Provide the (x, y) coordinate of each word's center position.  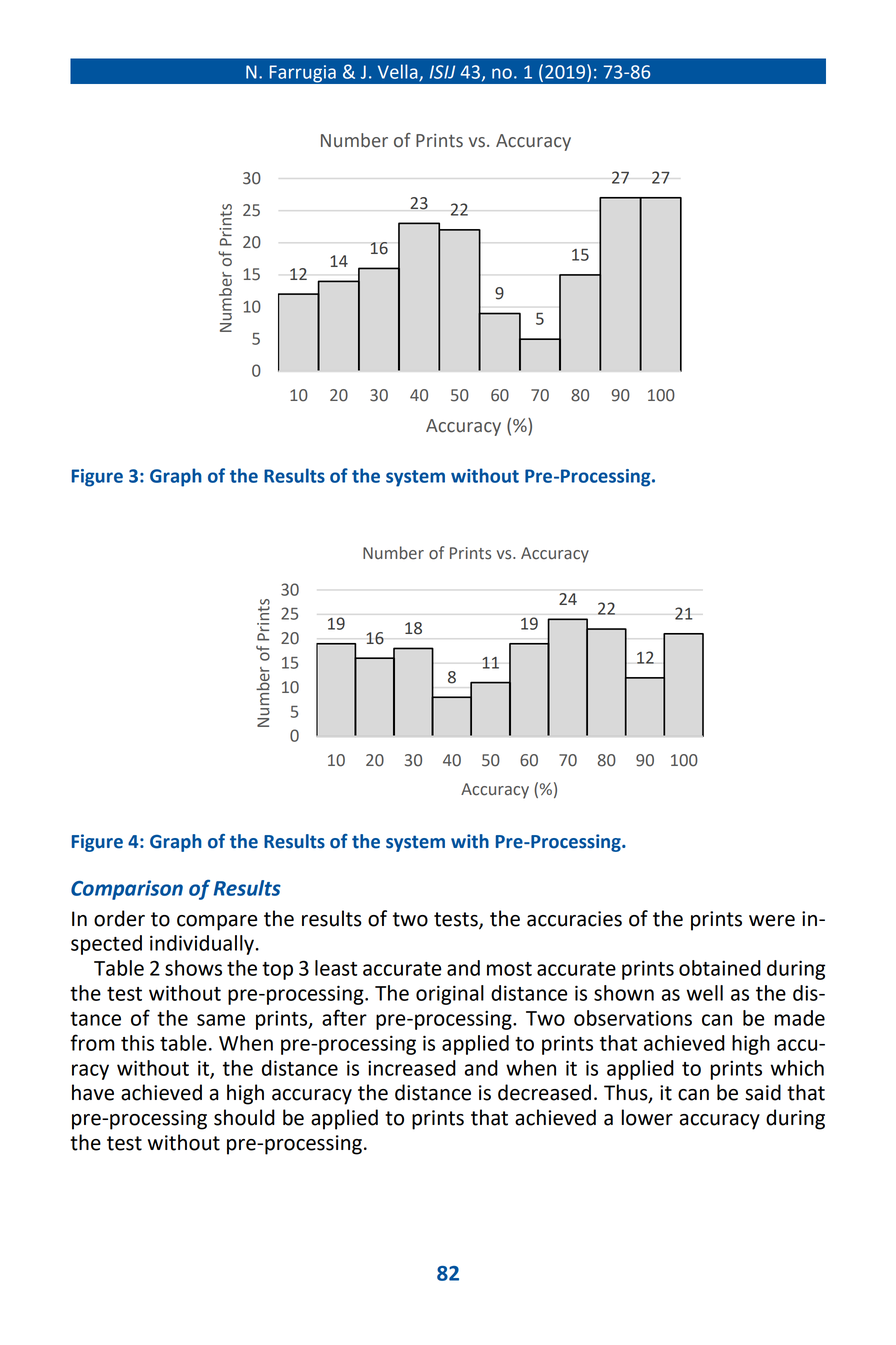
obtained (720, 968)
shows (193, 968)
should (244, 1117)
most (509, 969)
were (772, 921)
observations (633, 1018)
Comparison (127, 890)
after (344, 1017)
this (137, 1043)
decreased (544, 1092)
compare (217, 923)
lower (647, 1117)
